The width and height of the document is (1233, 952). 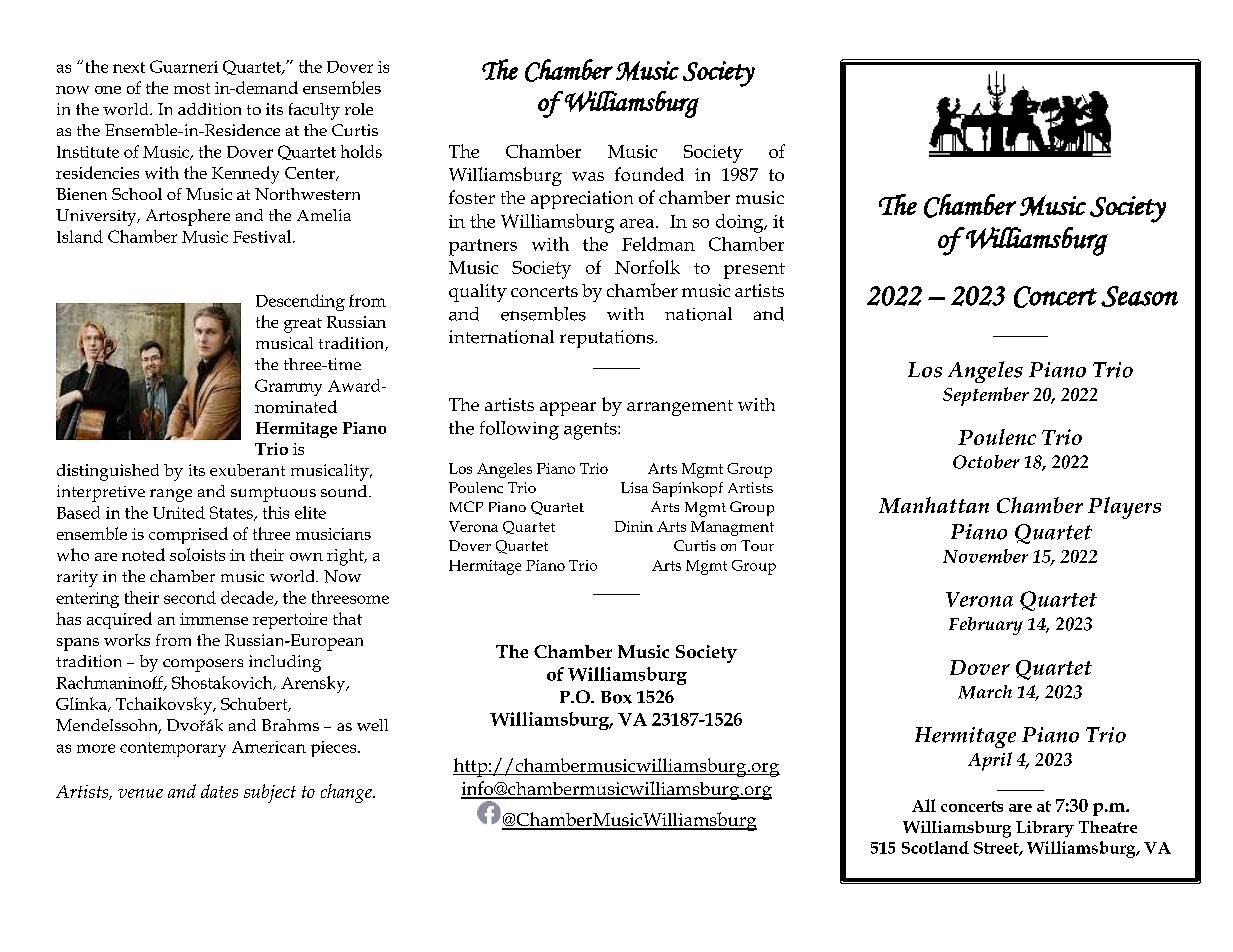 I want to click on exuberant, so click(x=247, y=470).
